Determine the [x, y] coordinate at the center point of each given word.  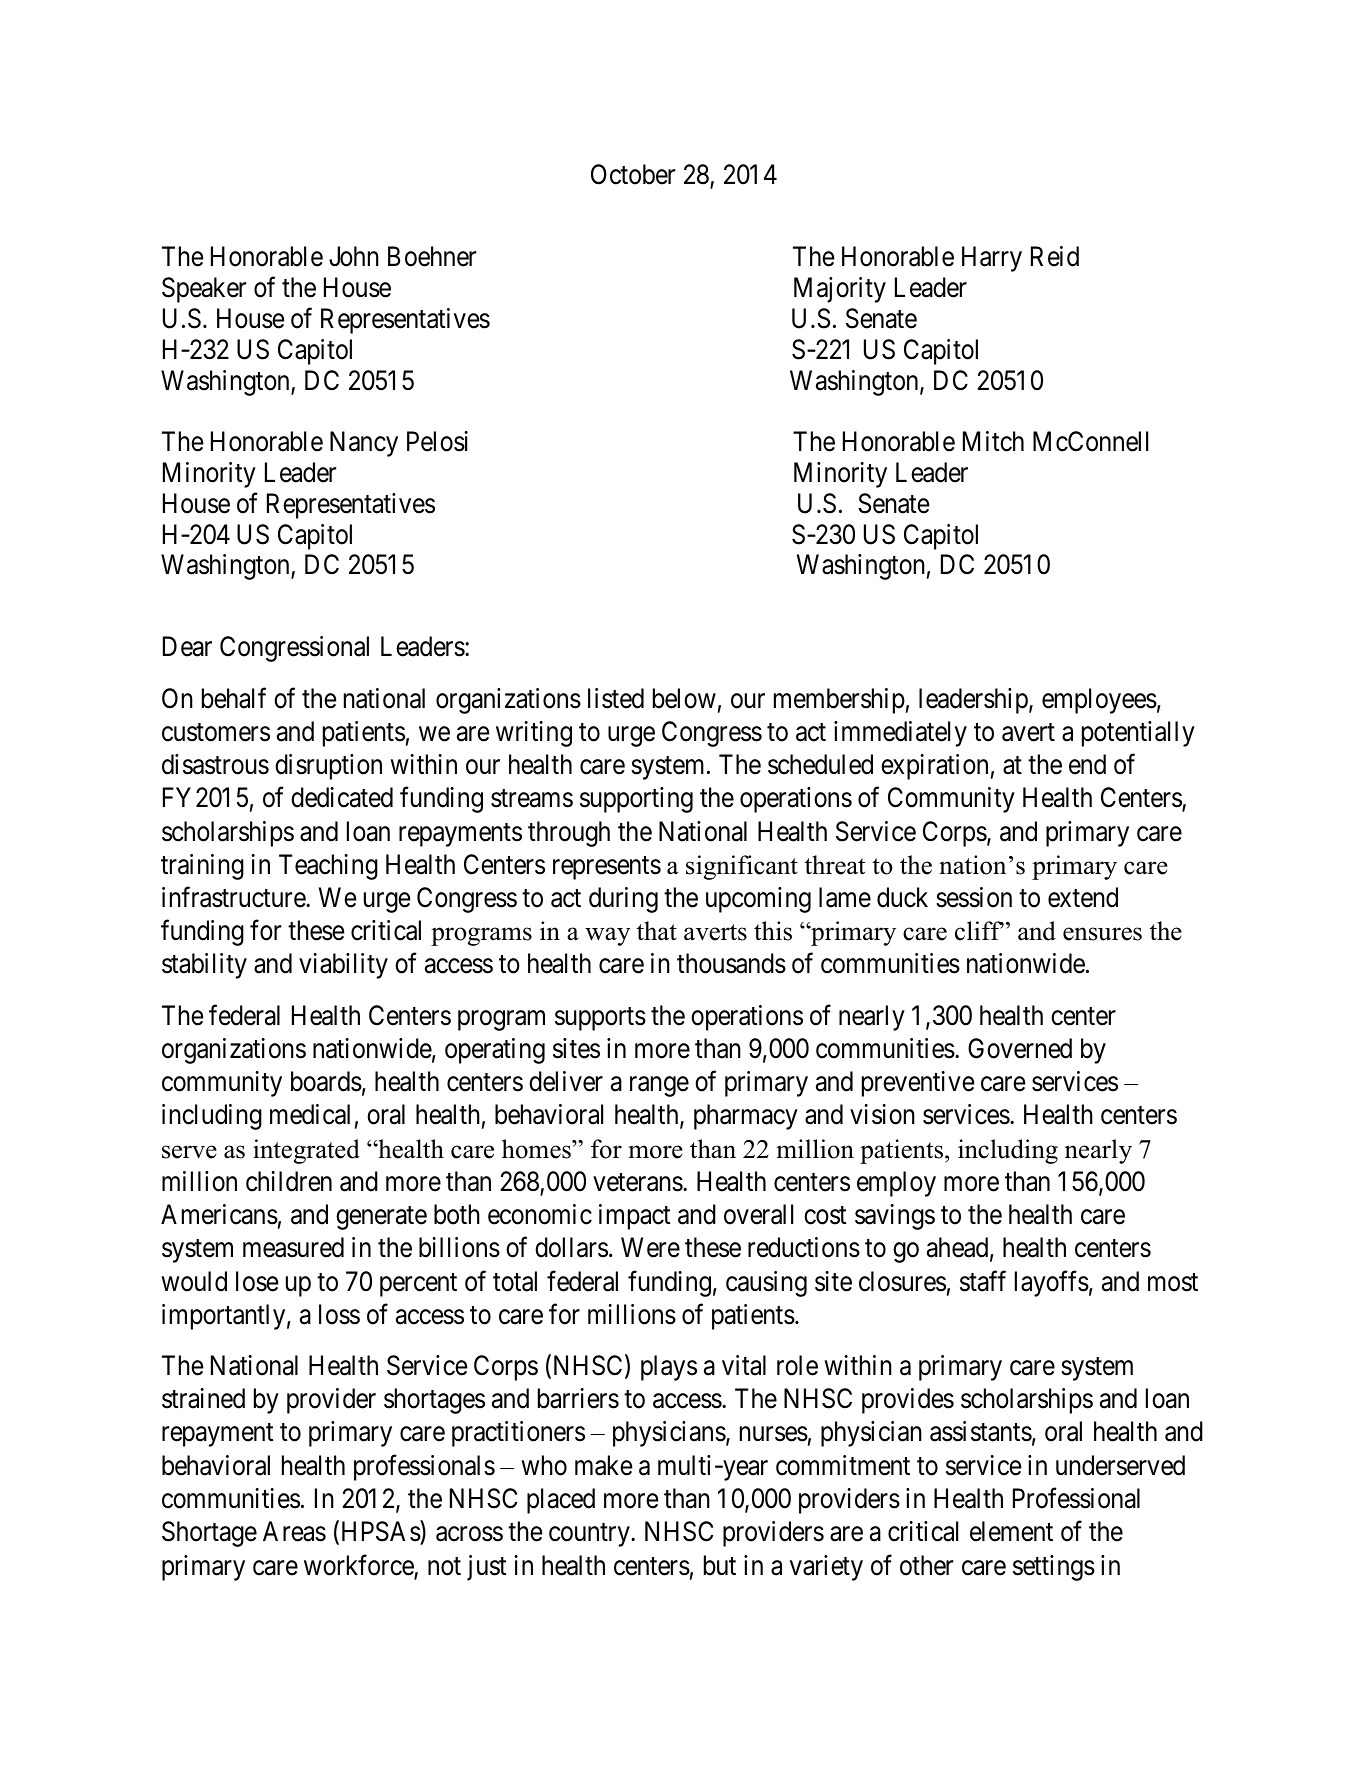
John [354, 256]
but [720, 1565]
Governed [1020, 1048]
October [633, 174]
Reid [1055, 256]
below [684, 698]
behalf [234, 698]
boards [326, 1081]
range [659, 1087]
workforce [359, 1566]
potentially [1138, 734]
